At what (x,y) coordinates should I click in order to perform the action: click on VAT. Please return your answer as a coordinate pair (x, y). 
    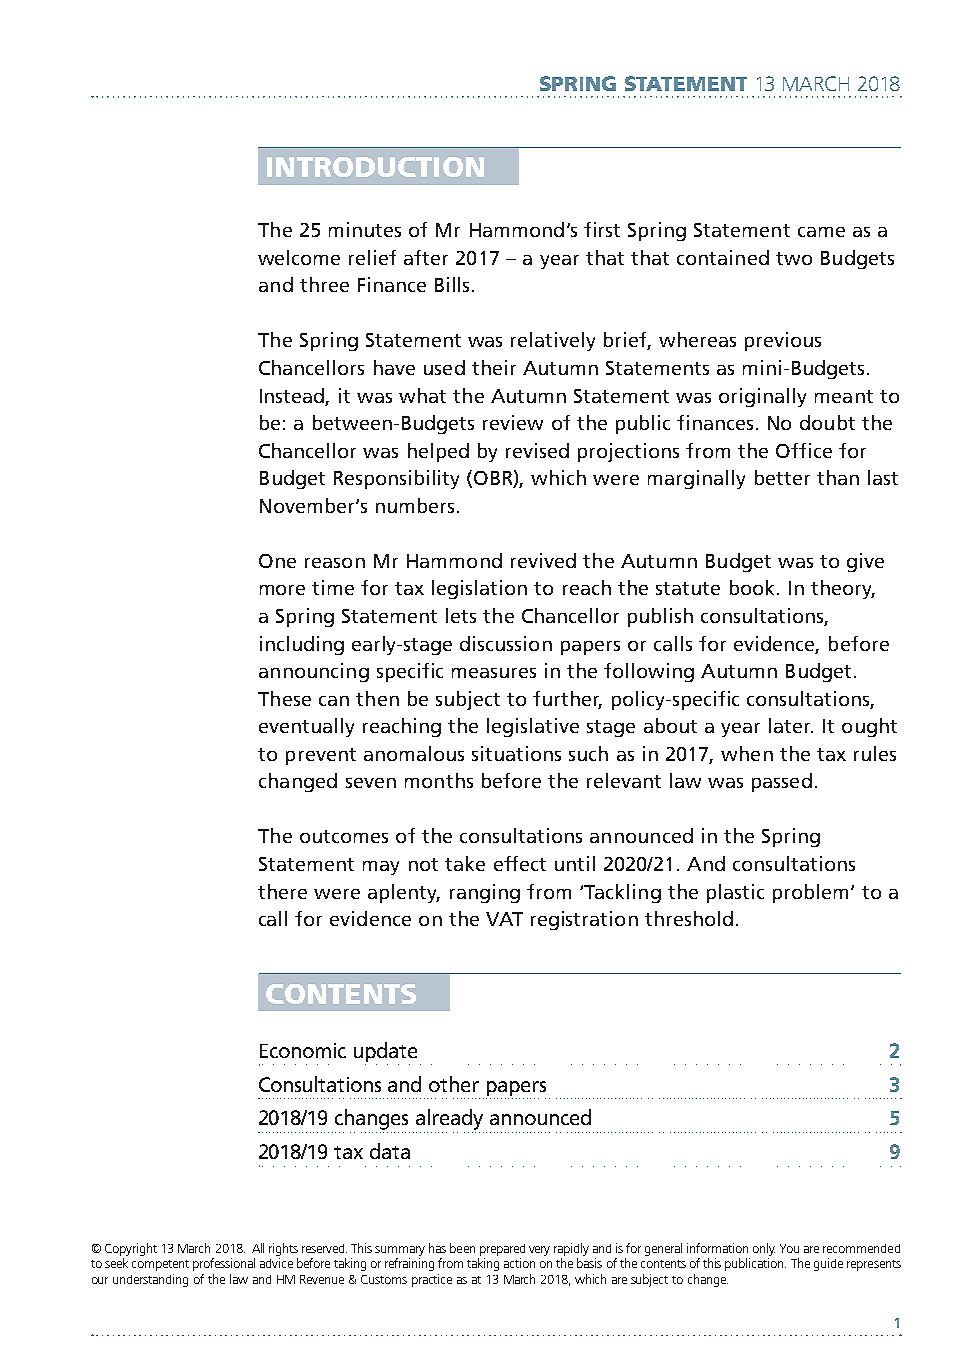
    Looking at the image, I should click on (504, 919).
